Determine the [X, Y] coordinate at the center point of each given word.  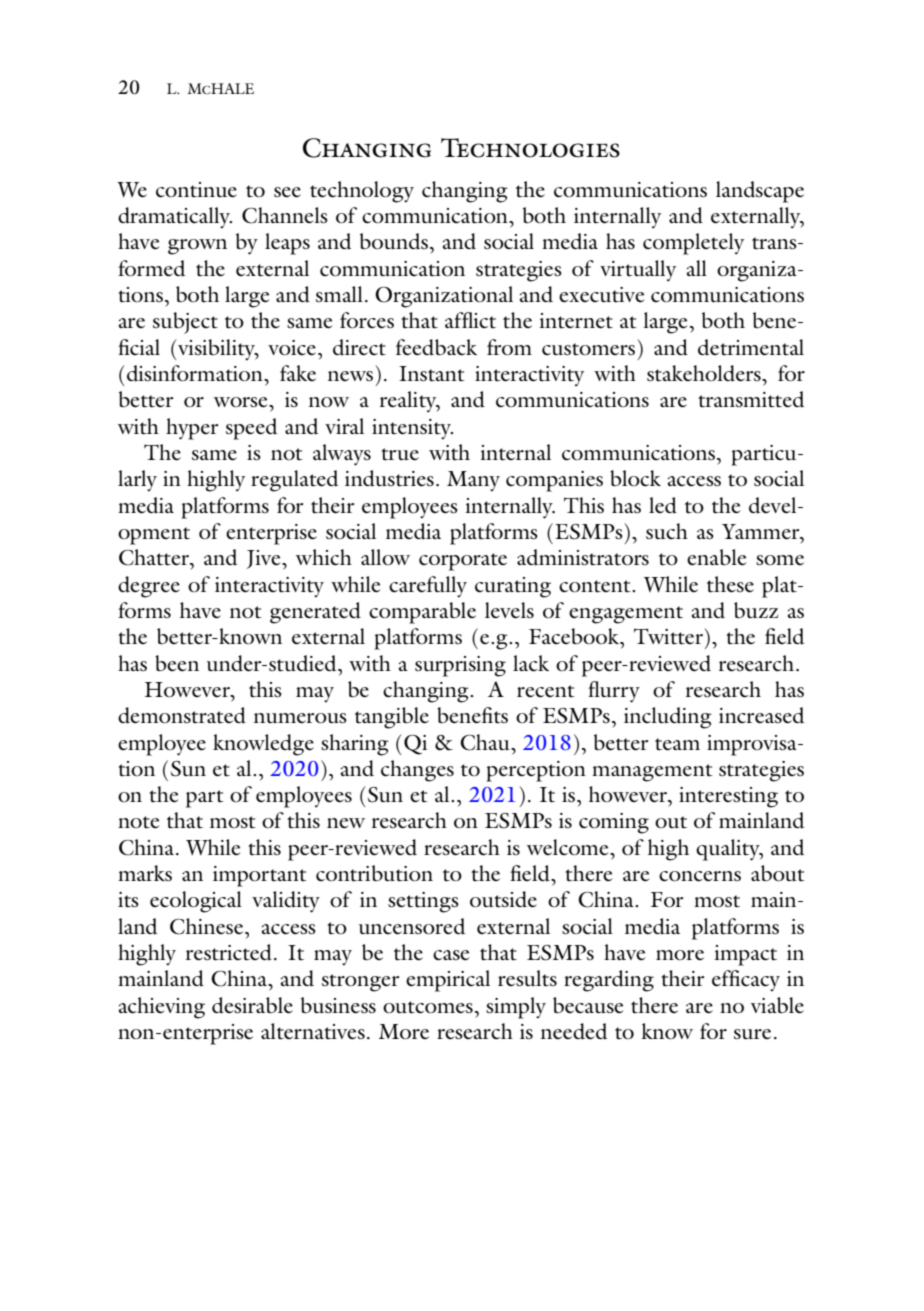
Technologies [530, 148]
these [730, 584]
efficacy [746, 981]
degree [149, 587]
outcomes [428, 1007]
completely [693, 244]
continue [196, 190]
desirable [252, 1005]
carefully [428, 587]
